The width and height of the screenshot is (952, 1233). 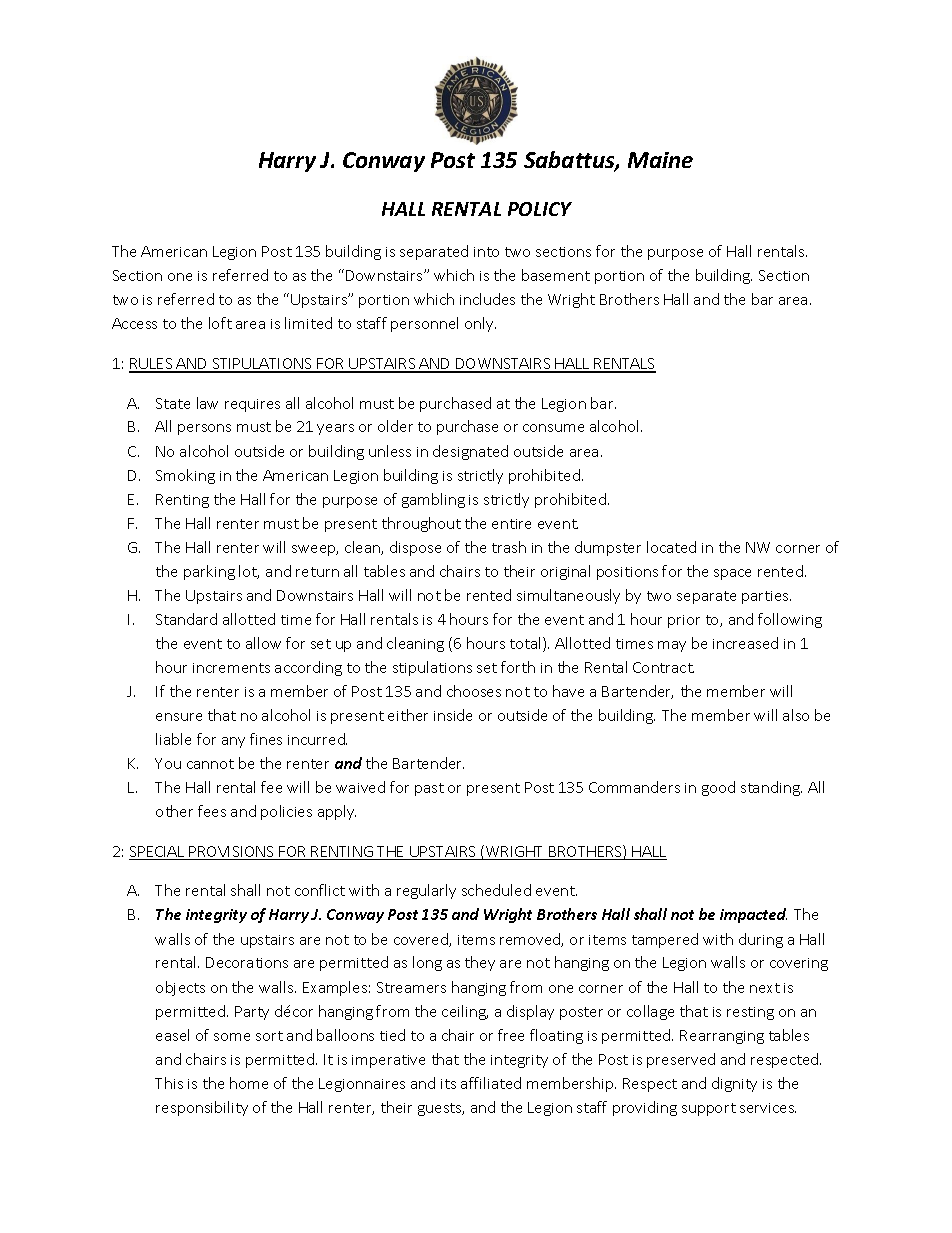 What do you see at coordinates (185, 476) in the screenshot?
I see `Smoking` at bounding box center [185, 476].
